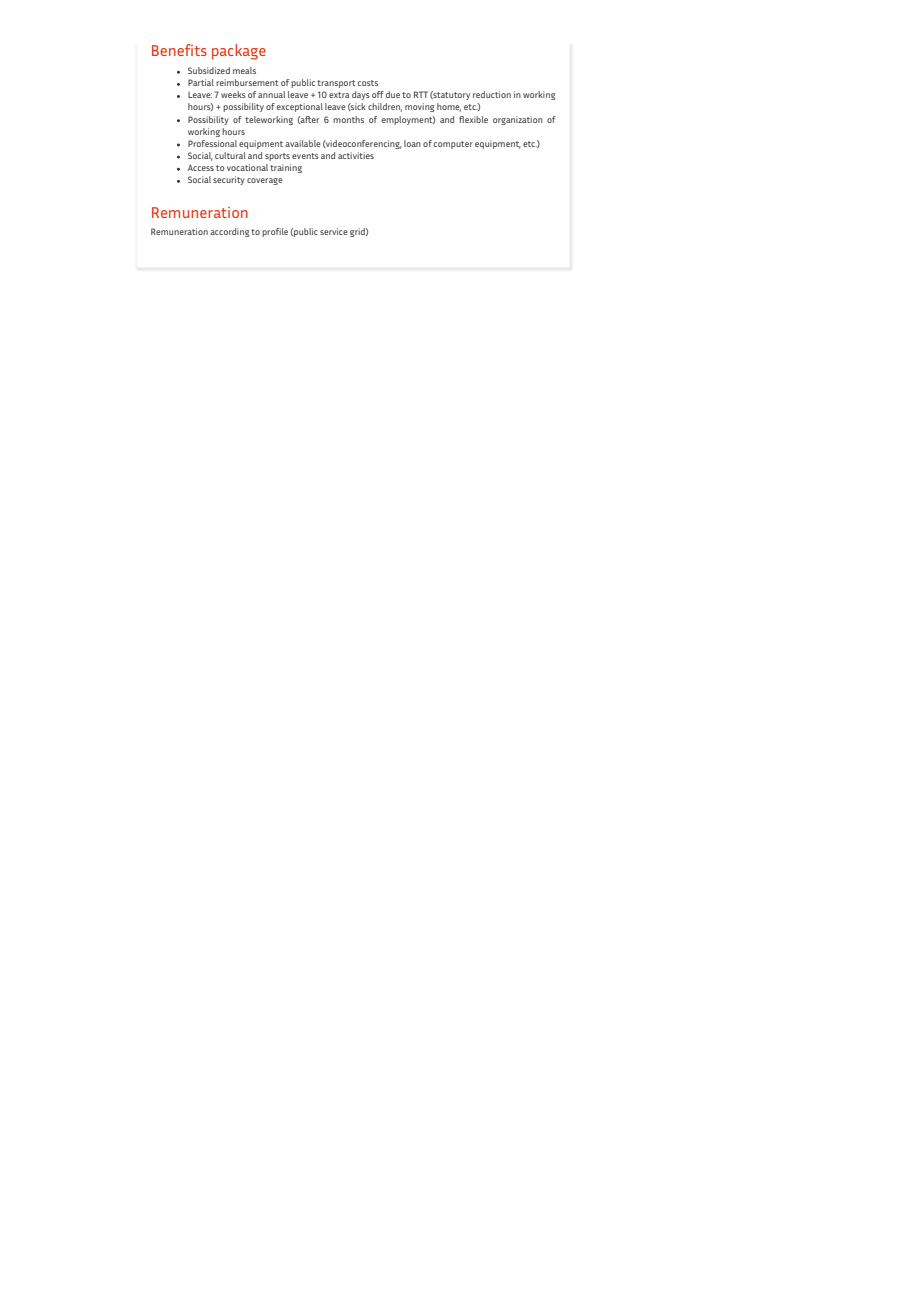 Image resolution: width=924 pixels, height=1308 pixels. Describe the element at coordinates (239, 52) in the document. I see `package` at that location.
